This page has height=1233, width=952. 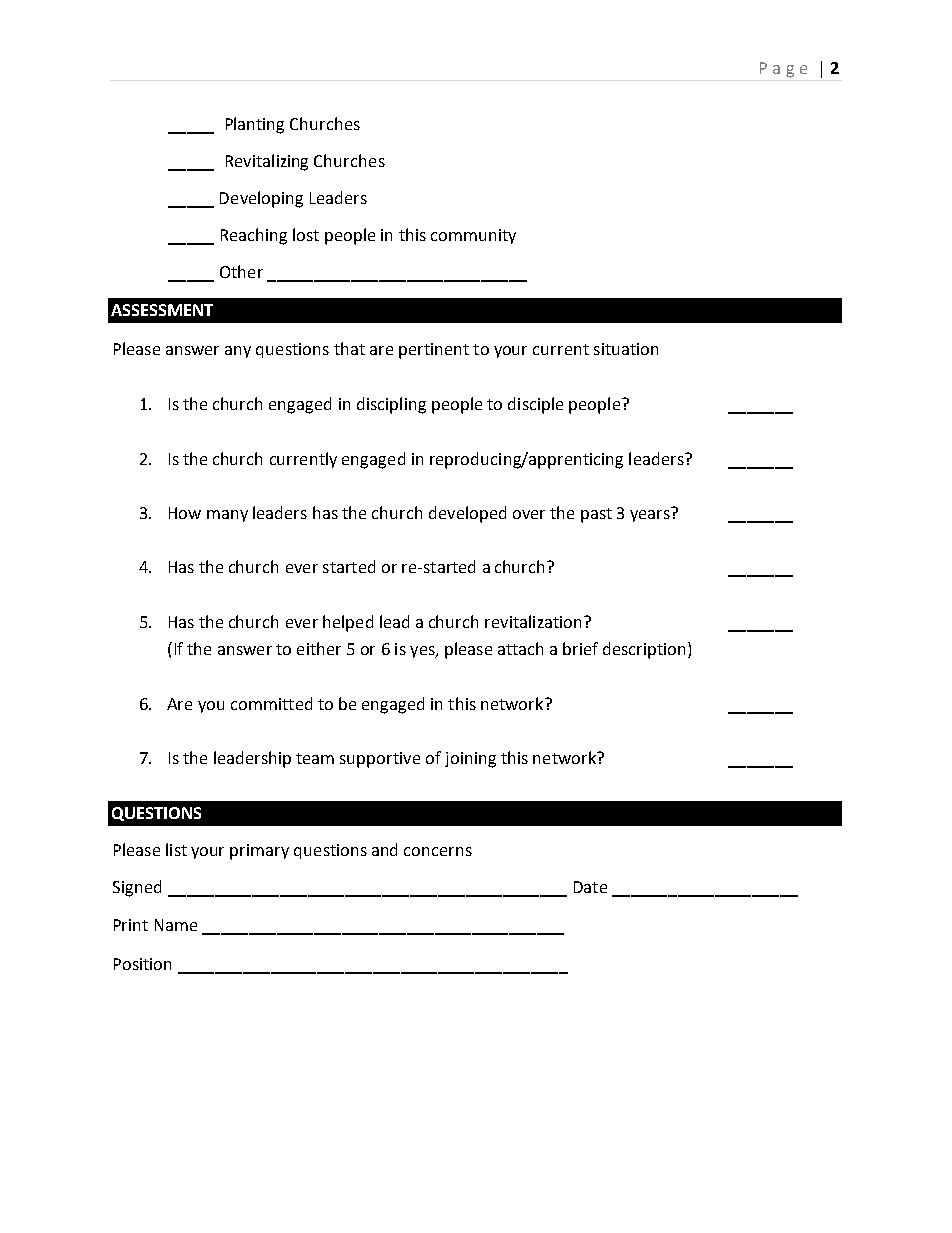 I want to click on and, so click(x=384, y=849).
